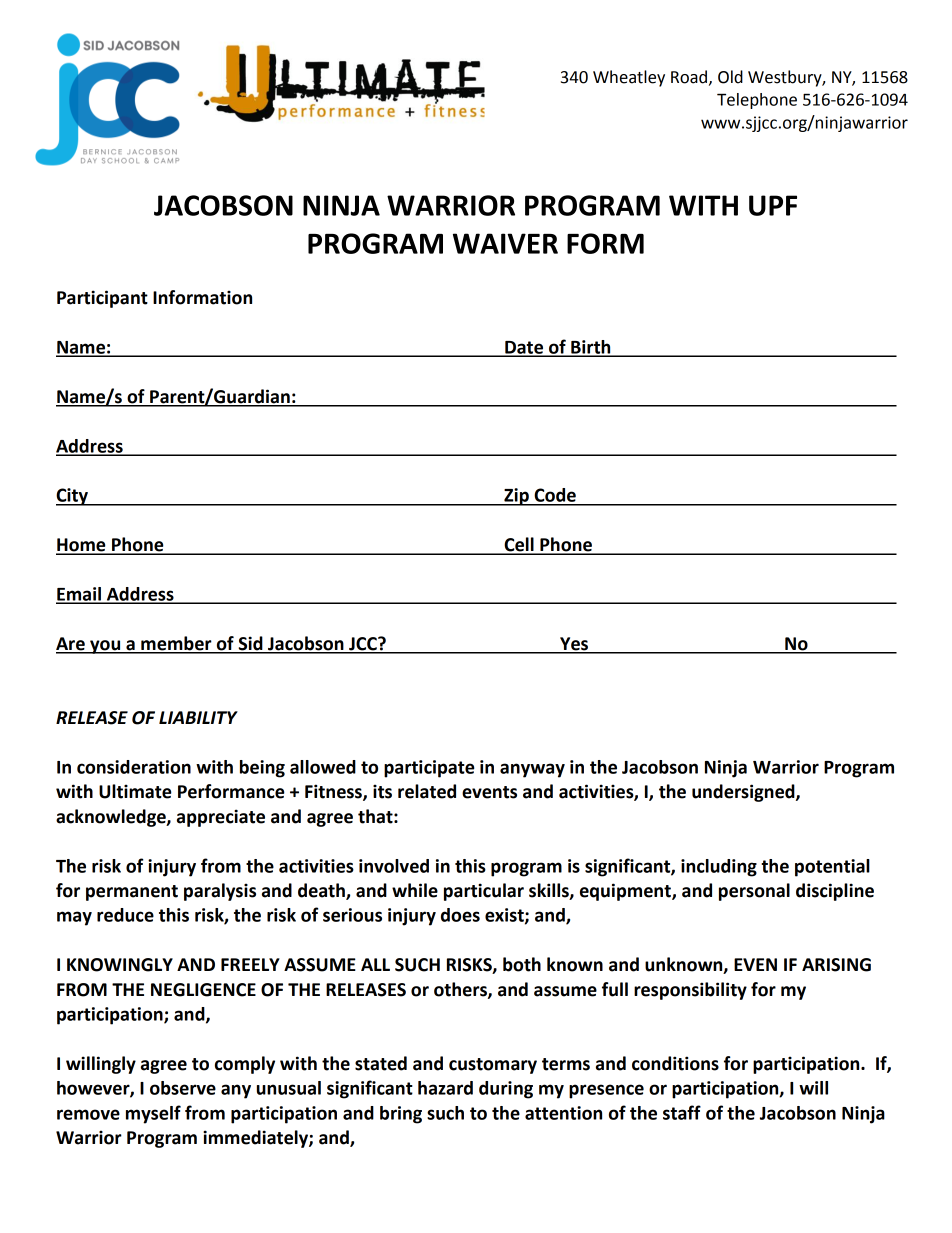  I want to click on City, so click(73, 497).
